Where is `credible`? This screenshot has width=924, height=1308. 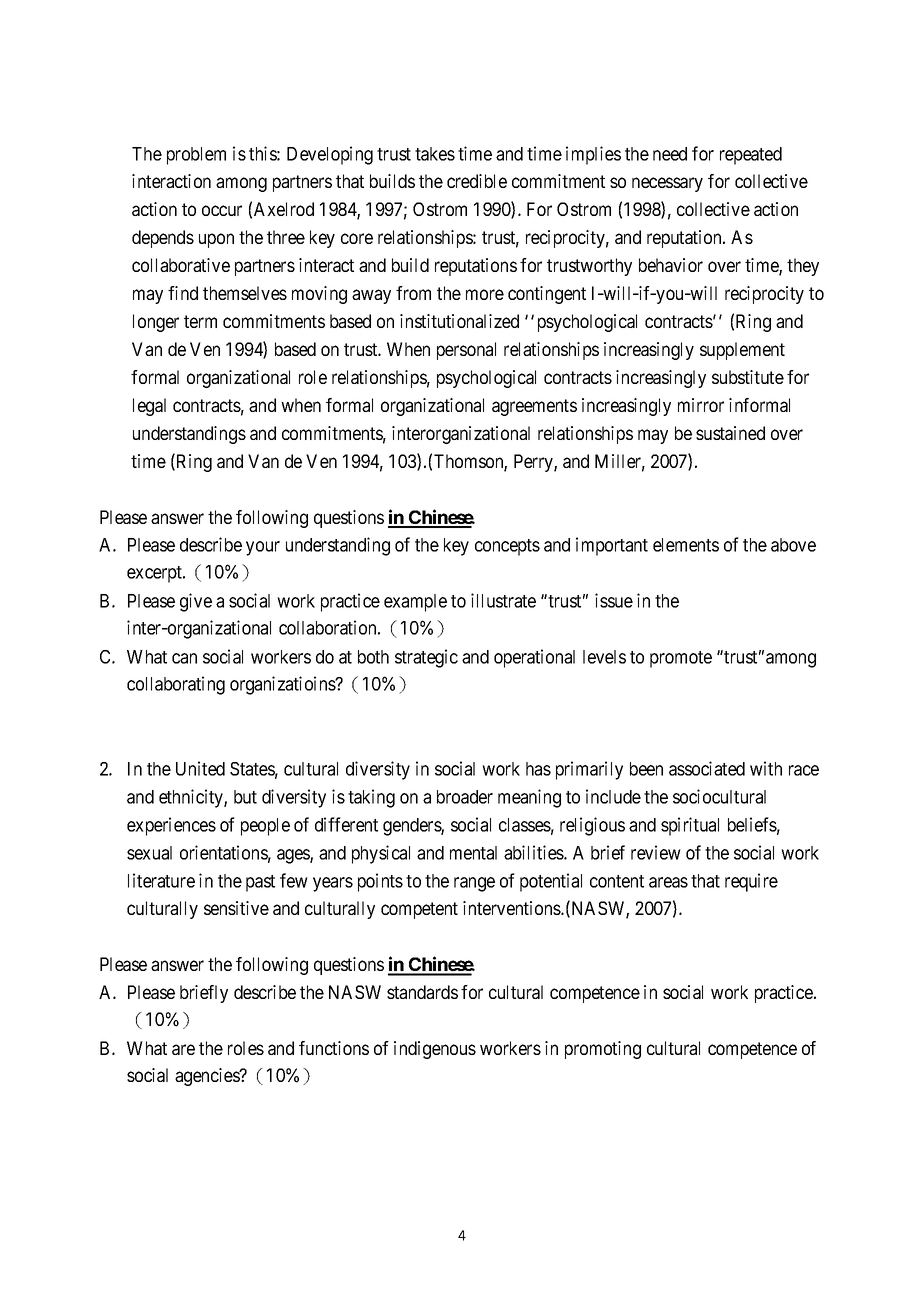 credible is located at coordinates (477, 181).
